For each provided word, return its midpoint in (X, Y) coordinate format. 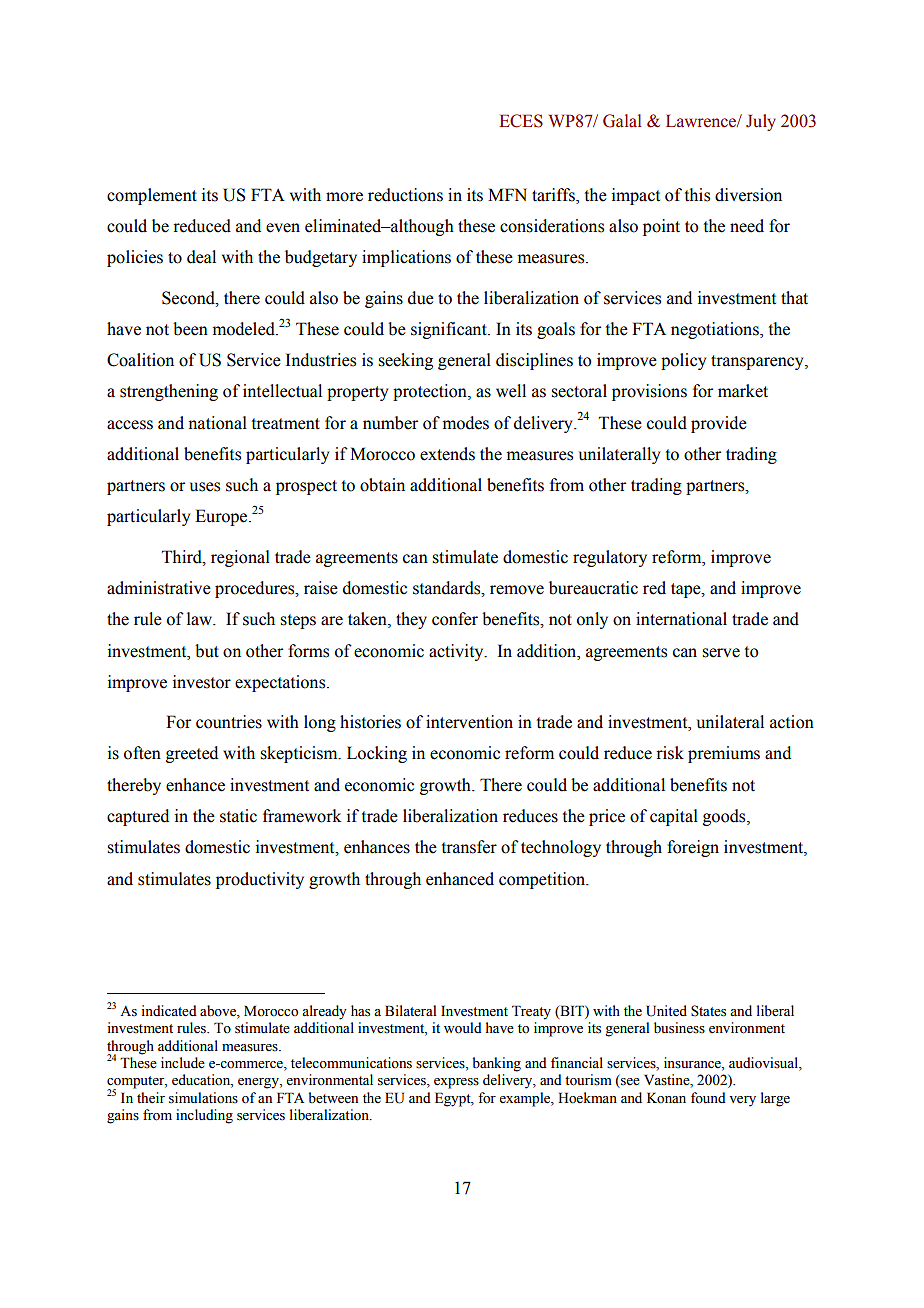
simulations (203, 1098)
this (697, 195)
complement (152, 196)
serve (721, 653)
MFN (507, 194)
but (207, 651)
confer (455, 619)
